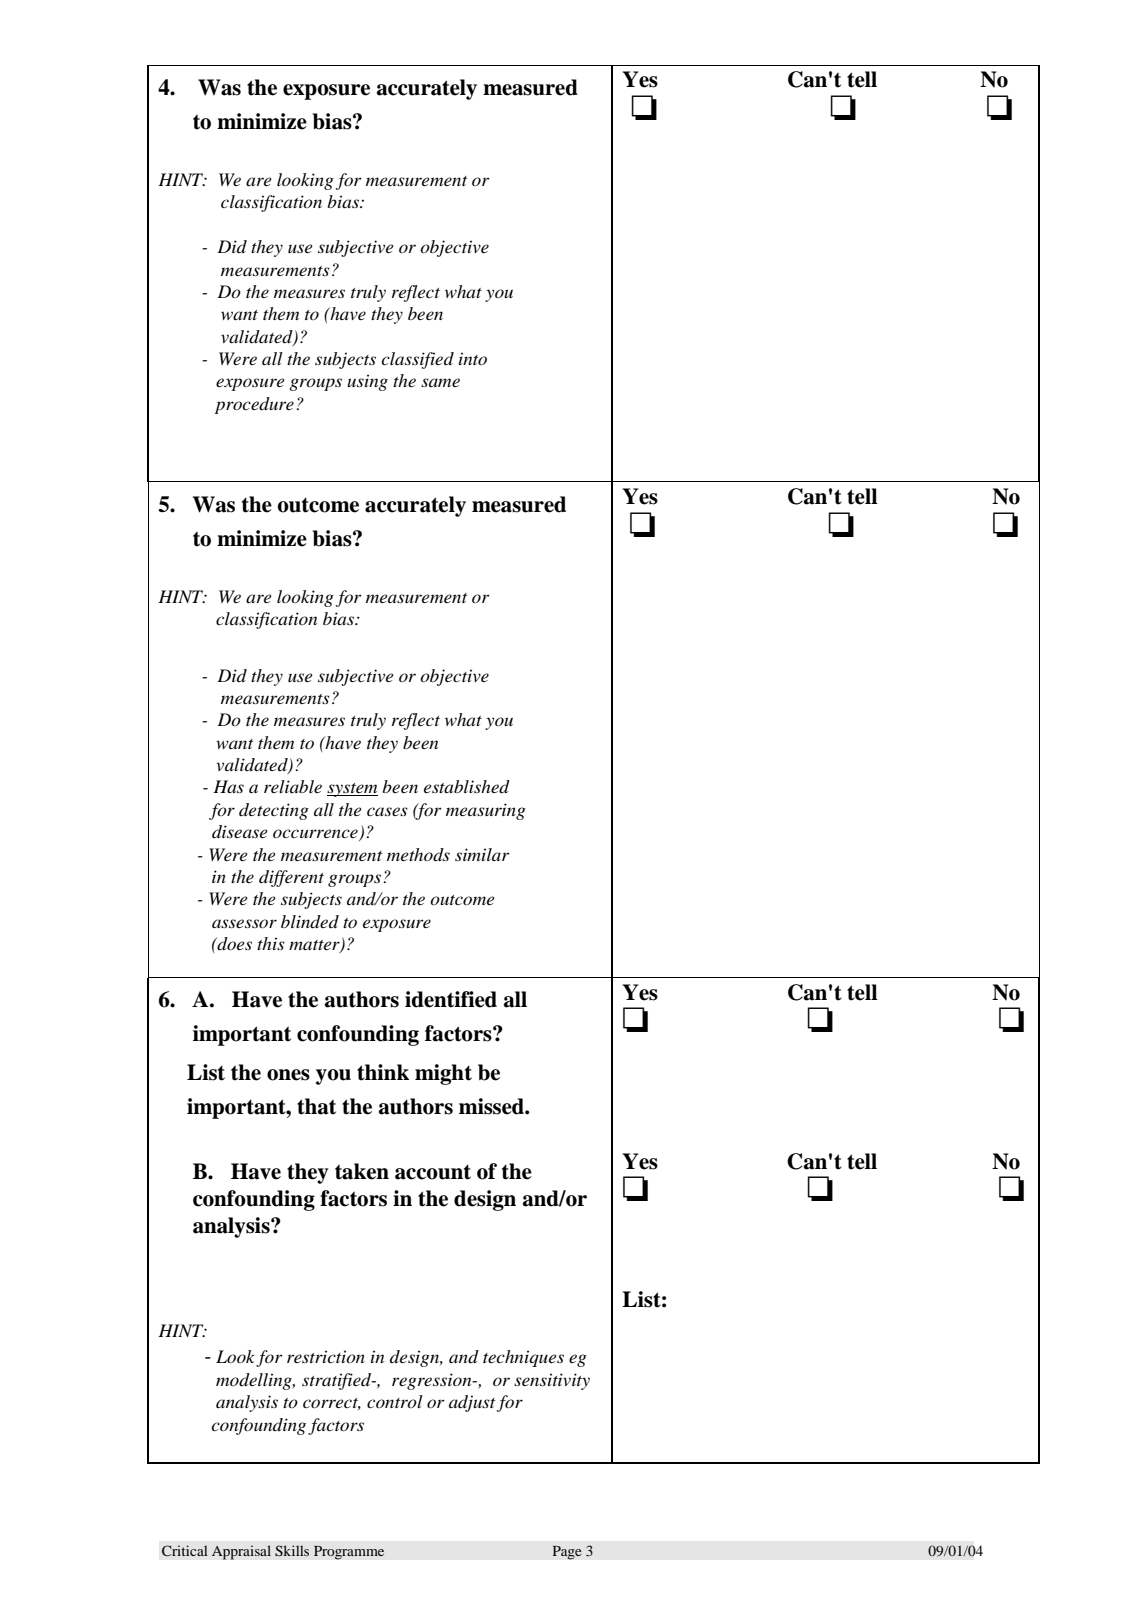  Describe the element at coordinates (310, 922) in the page. I see `blinded` at that location.
